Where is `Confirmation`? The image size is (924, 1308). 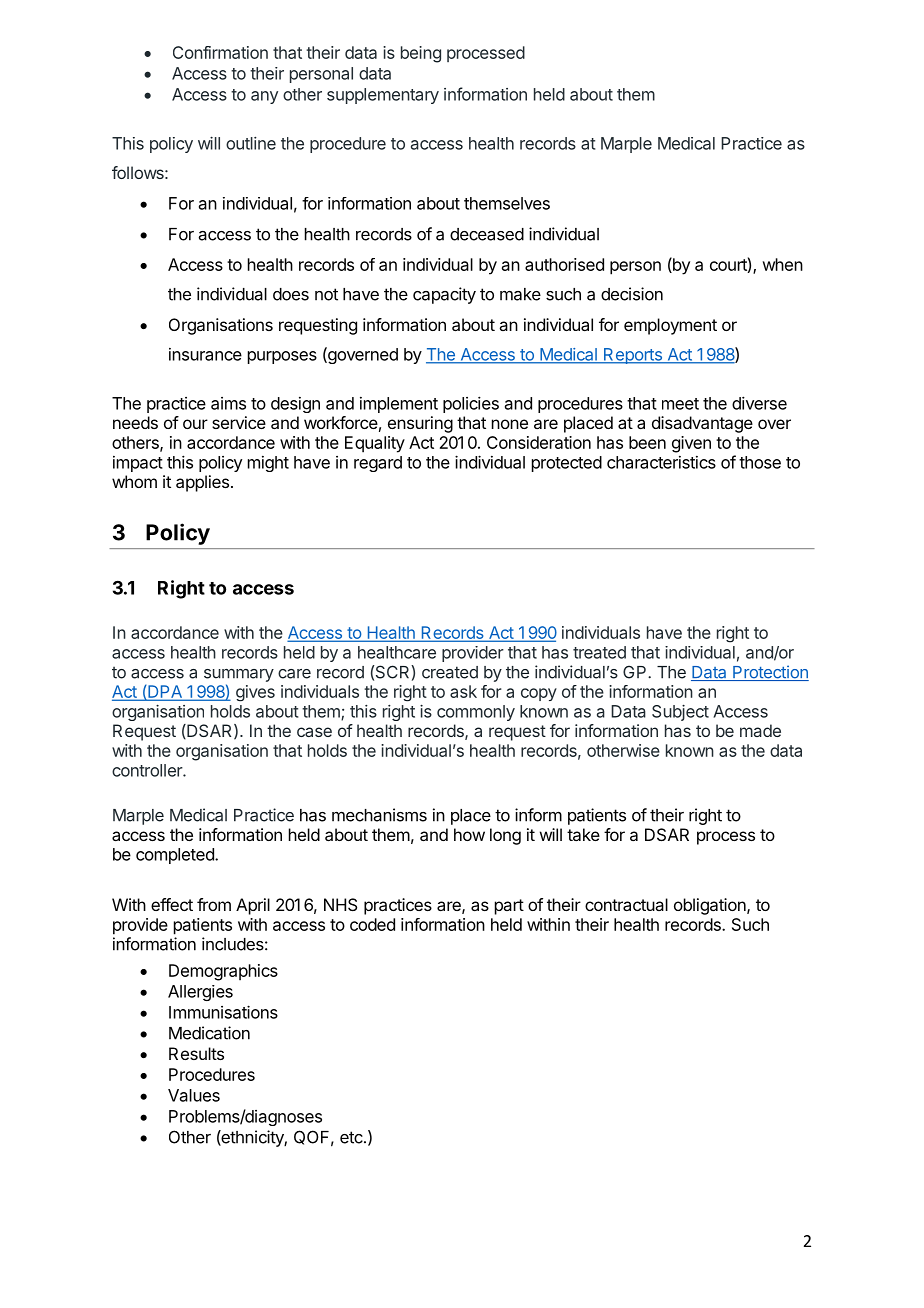 Confirmation is located at coordinates (220, 52).
